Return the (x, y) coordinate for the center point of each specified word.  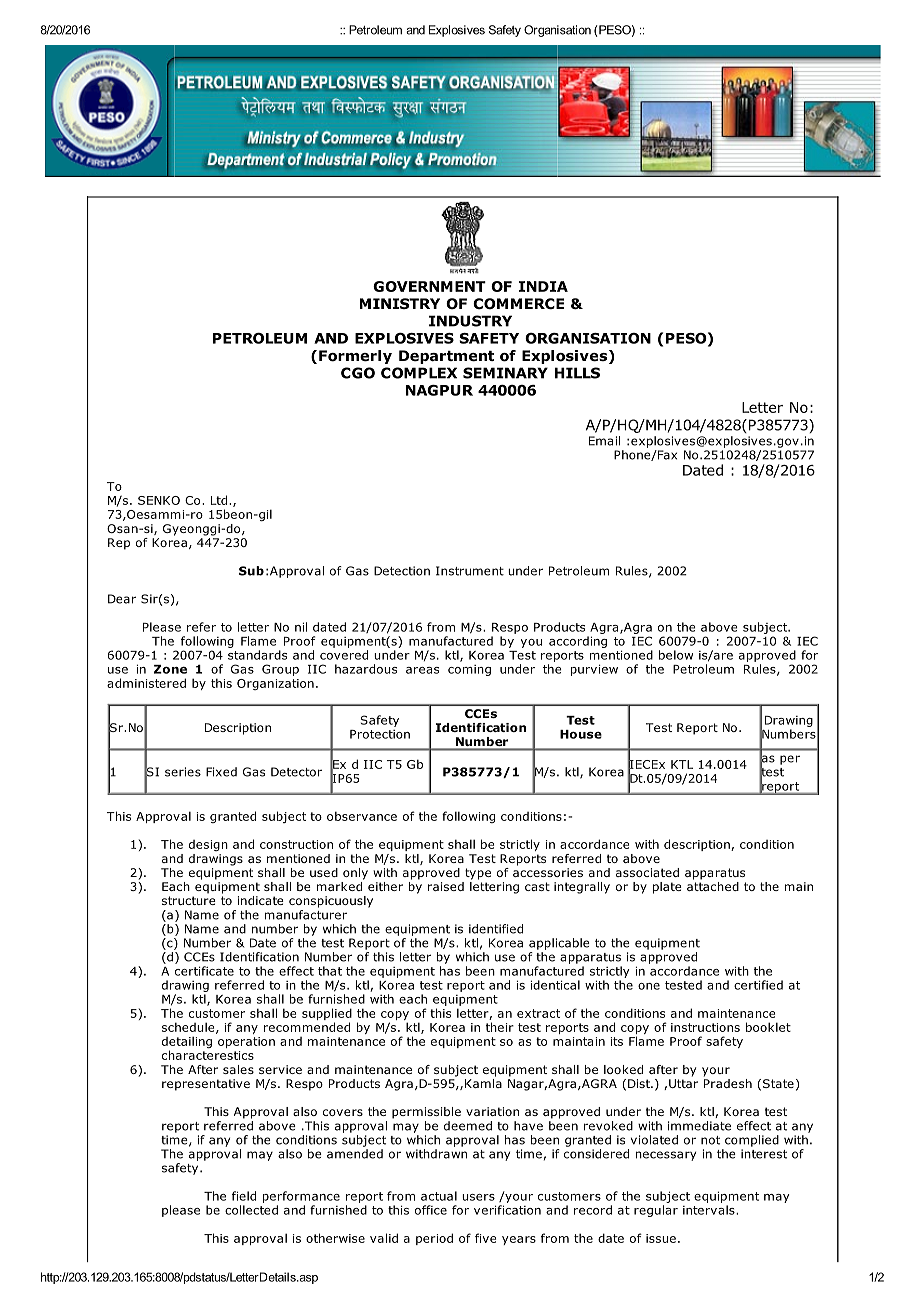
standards (257, 655)
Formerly (355, 357)
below (676, 655)
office (431, 1210)
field (244, 1196)
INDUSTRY (470, 321)
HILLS (577, 373)
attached (713, 885)
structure (189, 900)
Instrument (470, 571)
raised (446, 886)
